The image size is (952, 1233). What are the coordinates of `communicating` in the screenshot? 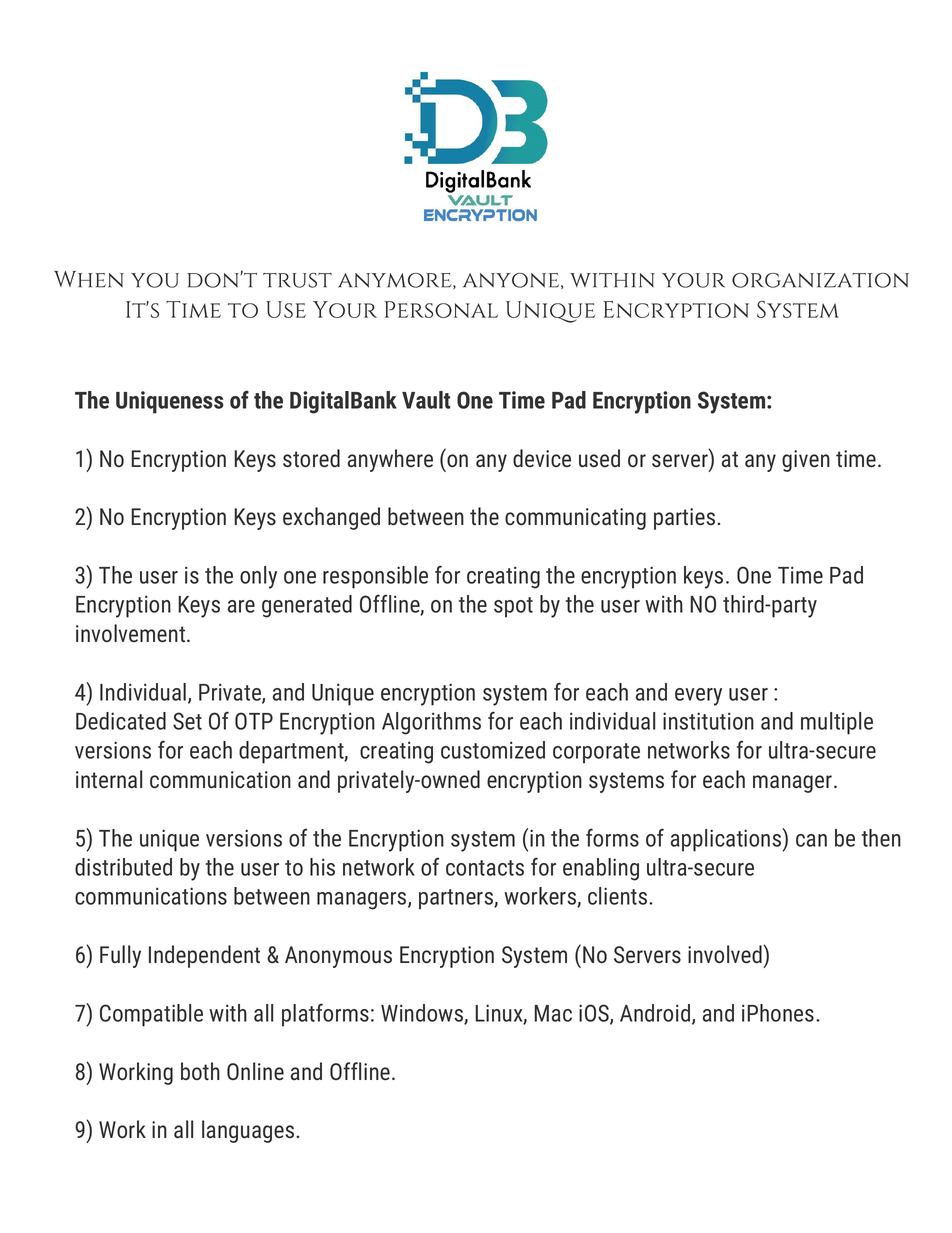 It's located at (575, 519).
